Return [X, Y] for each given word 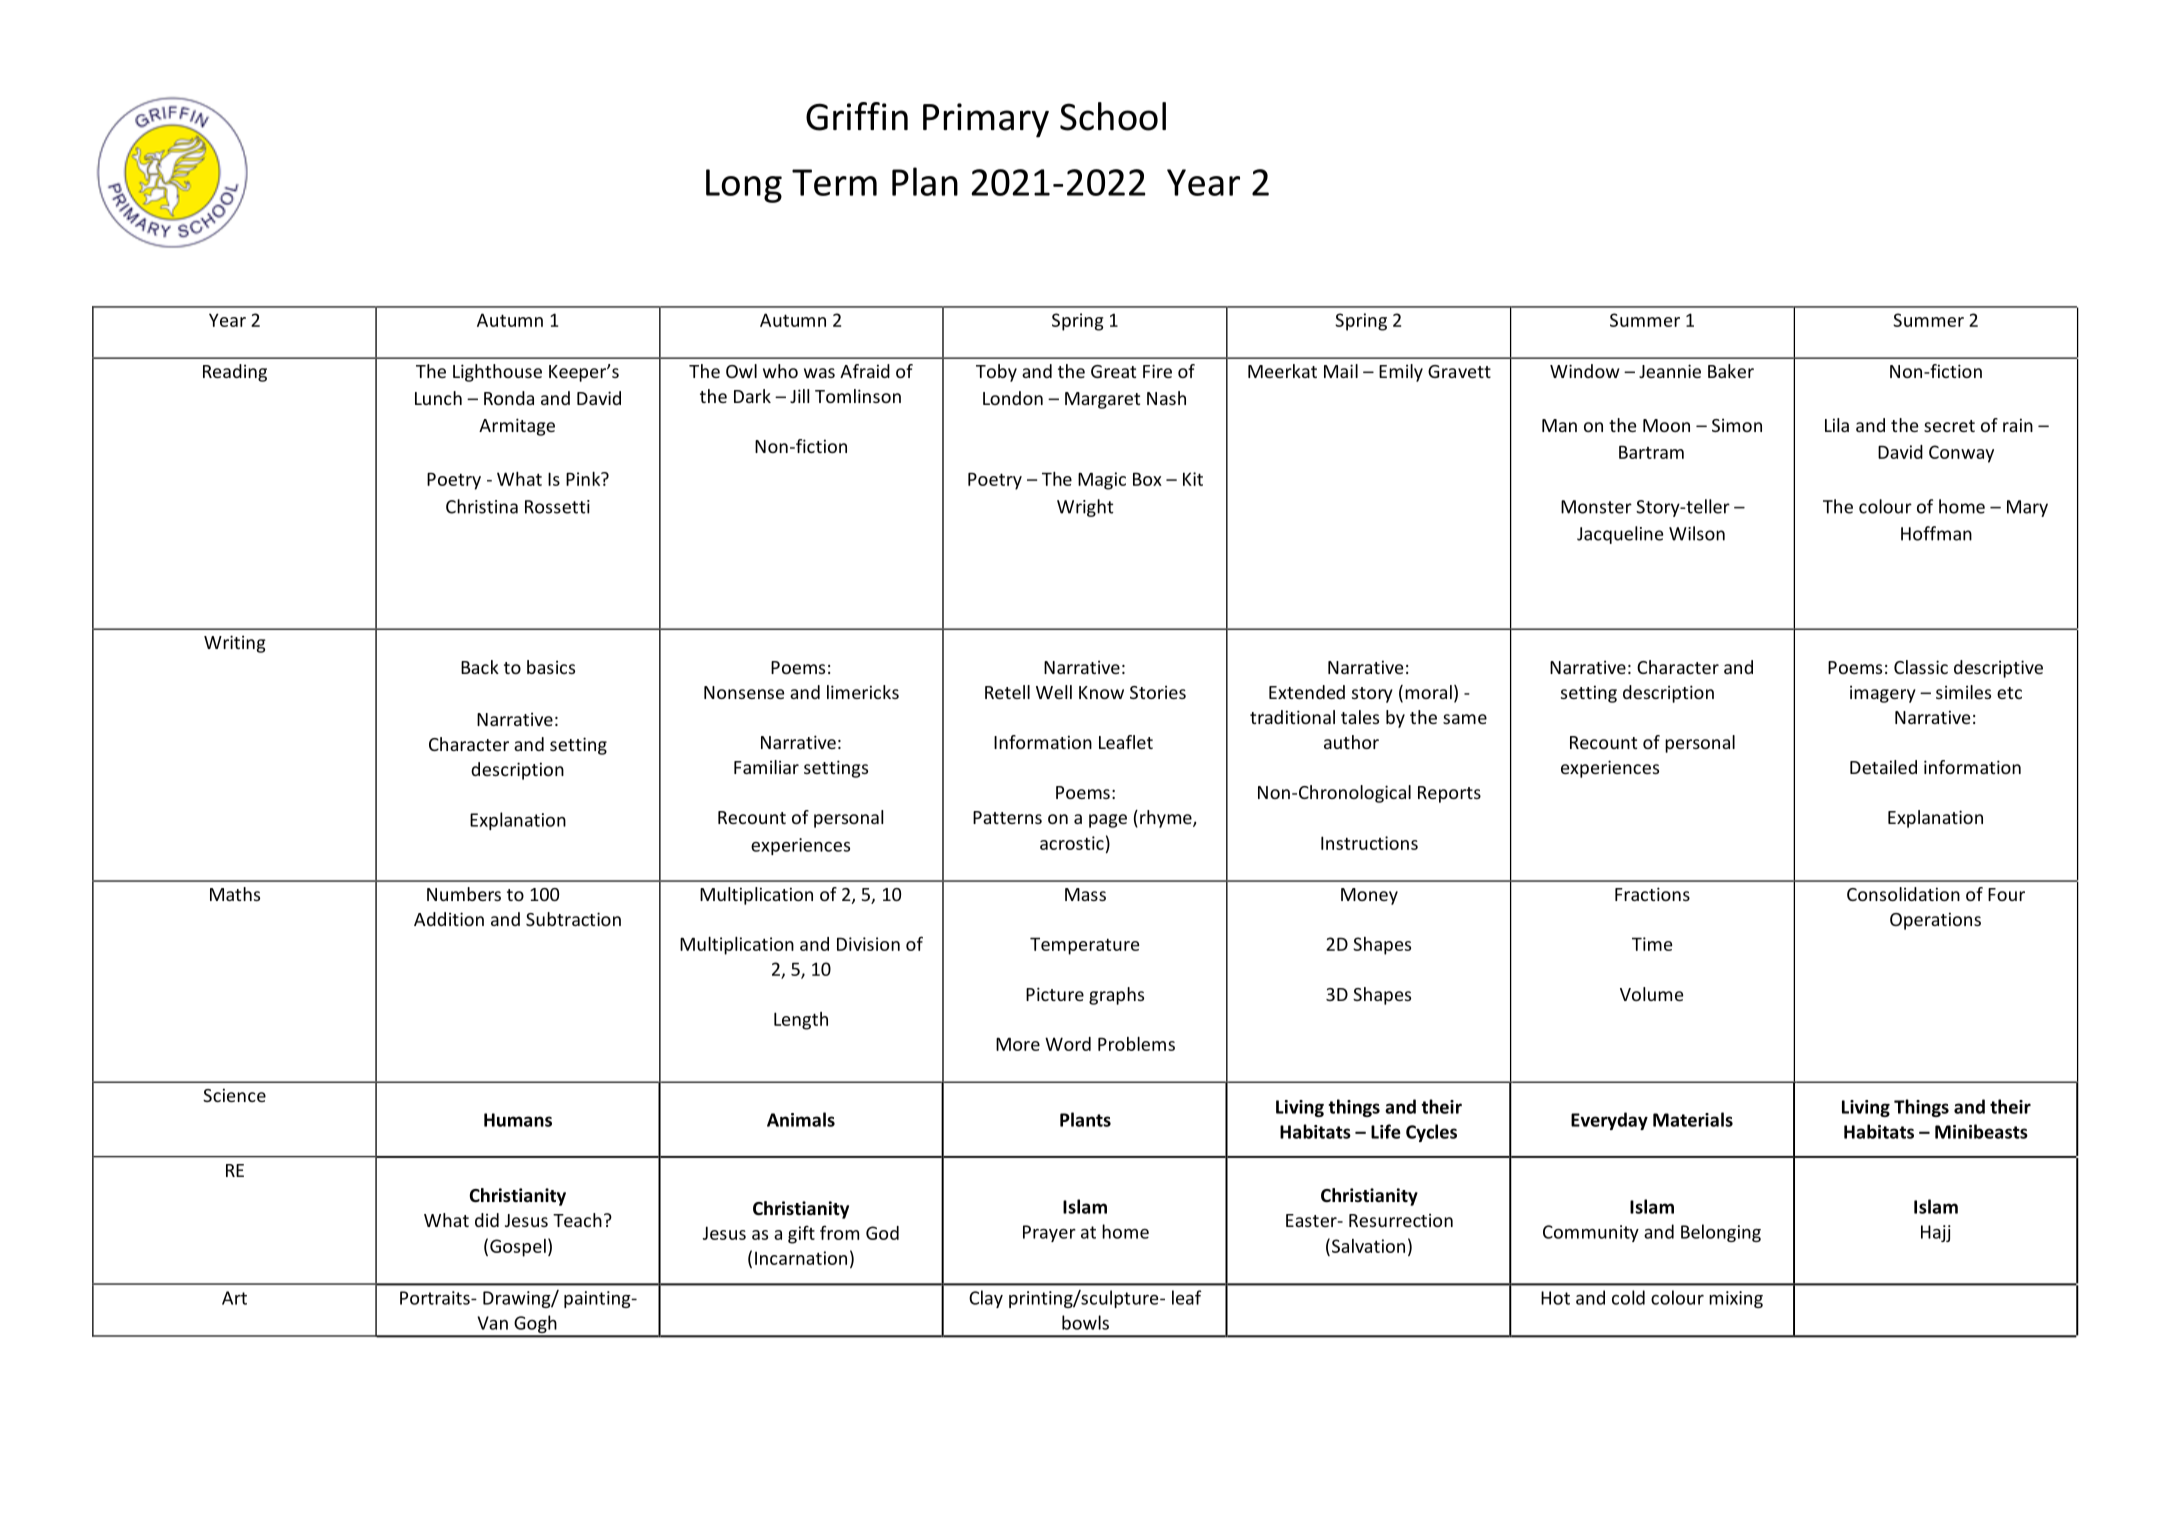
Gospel [518, 1248]
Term [834, 182]
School [1113, 116]
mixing [1736, 1299]
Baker [1731, 371]
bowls [1085, 1322]
